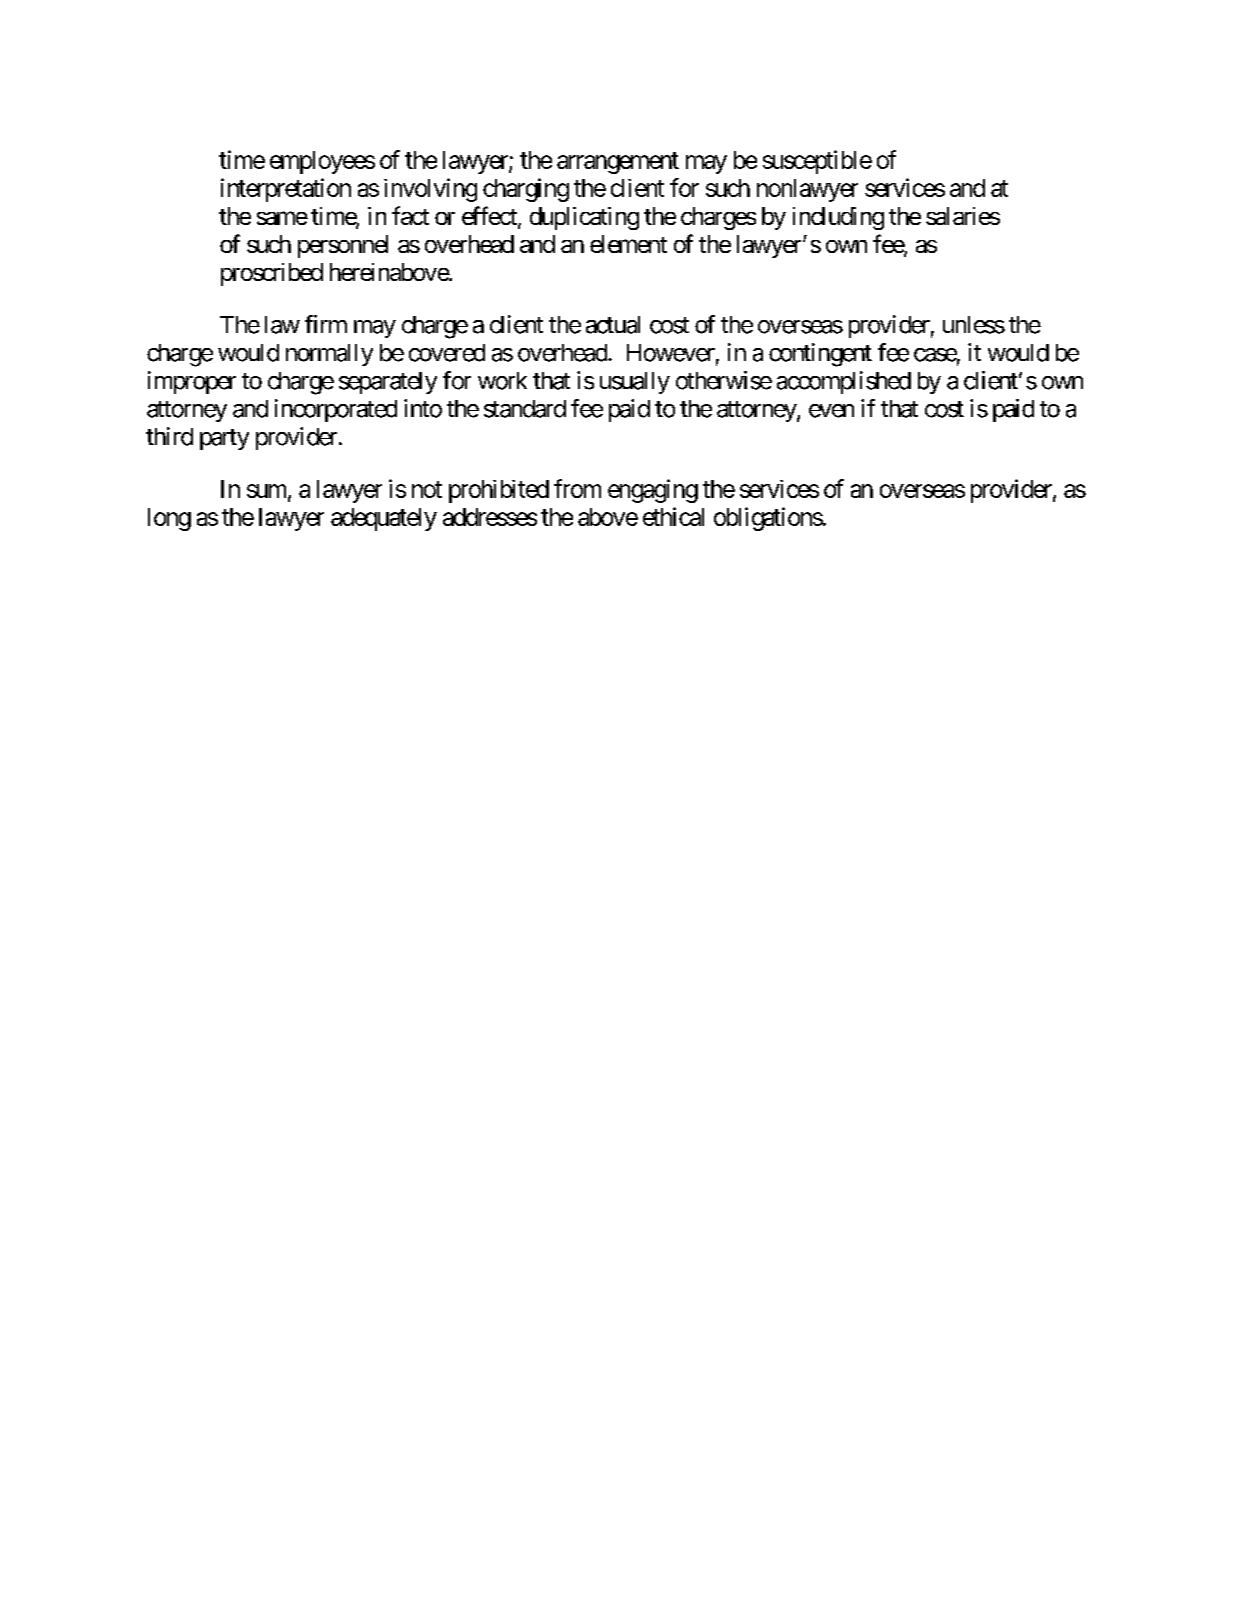 This image has height=1608, width=1243. I want to click on interpretation, so click(286, 190).
